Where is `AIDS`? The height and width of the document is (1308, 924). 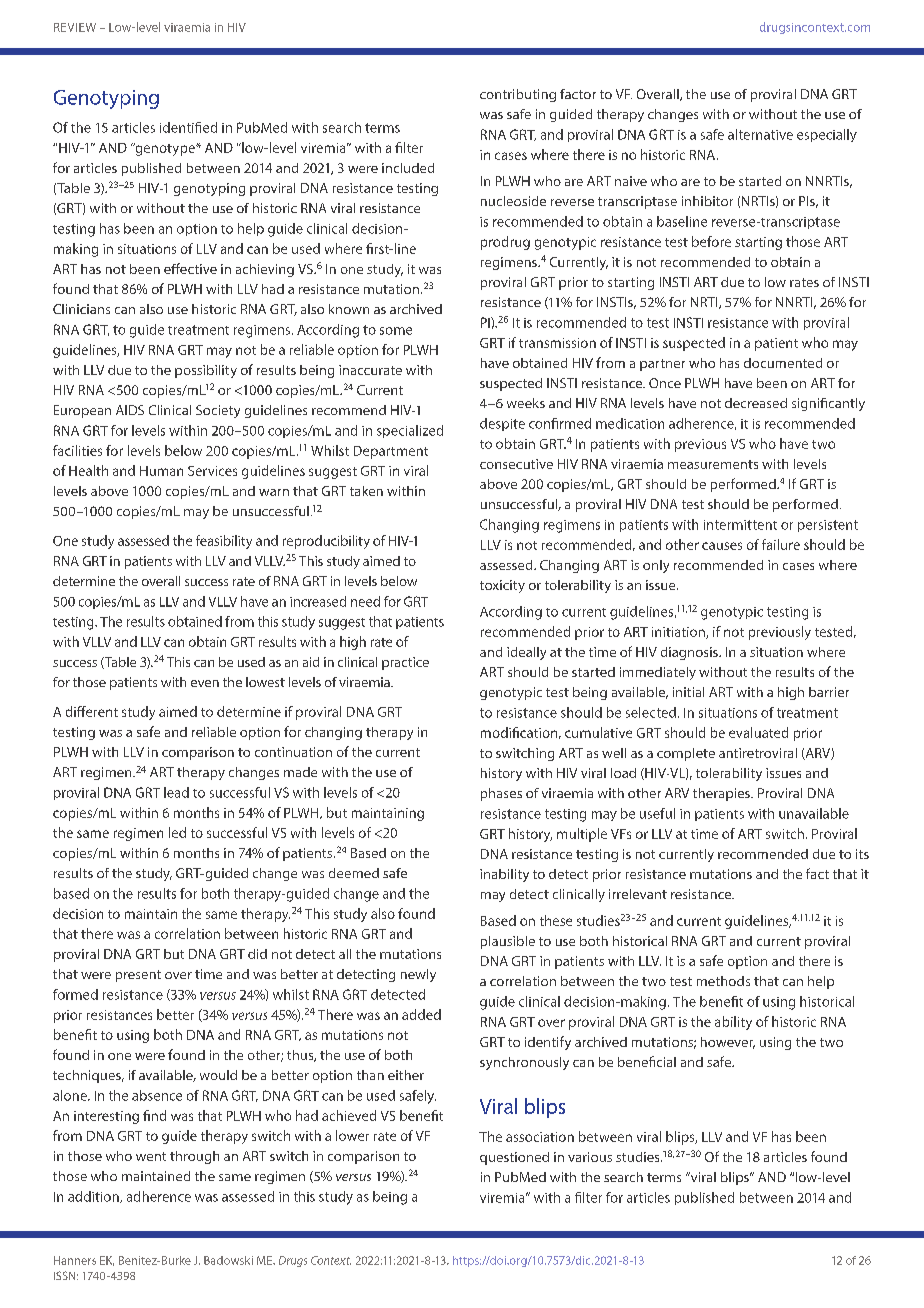 AIDS is located at coordinates (130, 410).
